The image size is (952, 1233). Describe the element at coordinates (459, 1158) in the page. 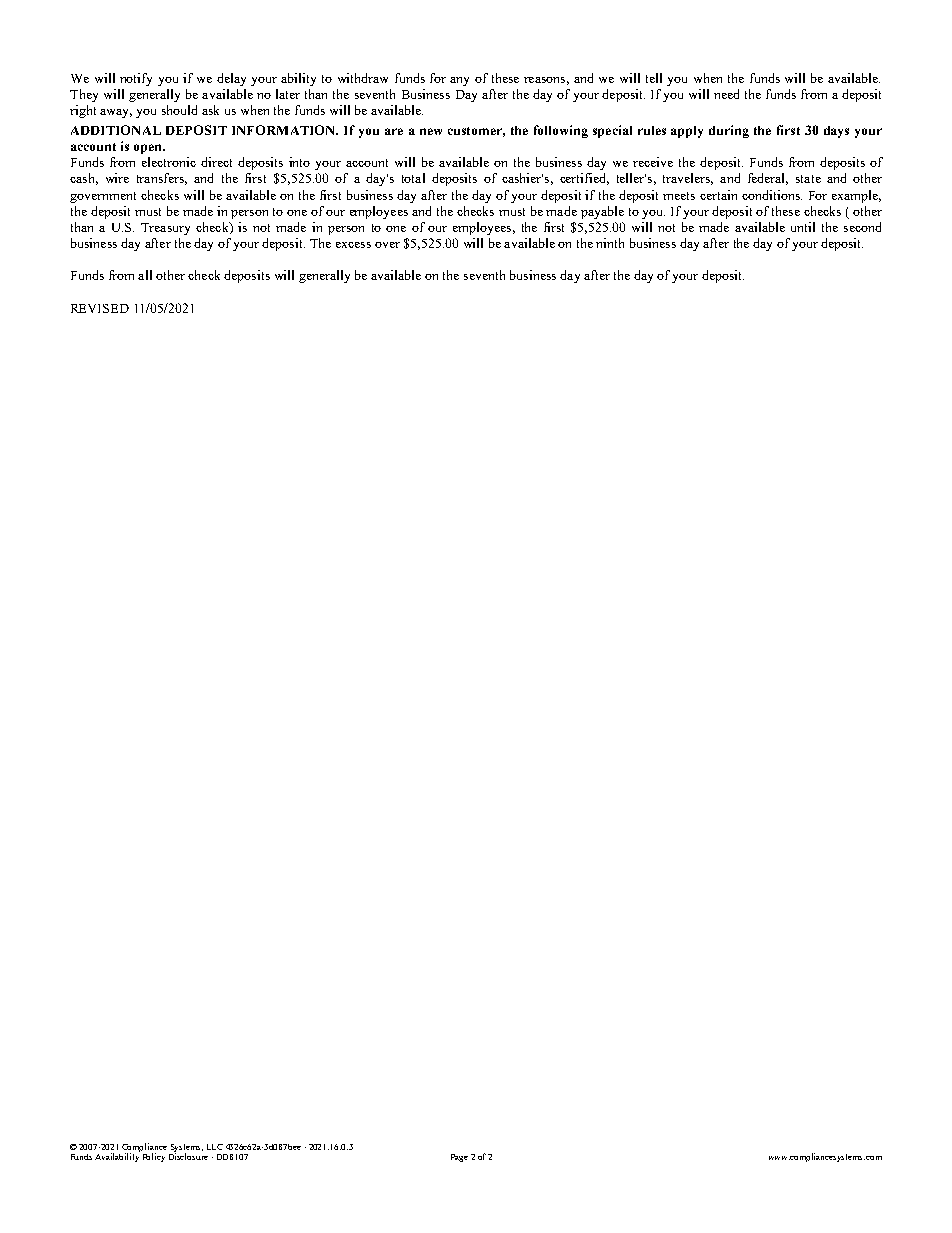

I see `Page` at that location.
